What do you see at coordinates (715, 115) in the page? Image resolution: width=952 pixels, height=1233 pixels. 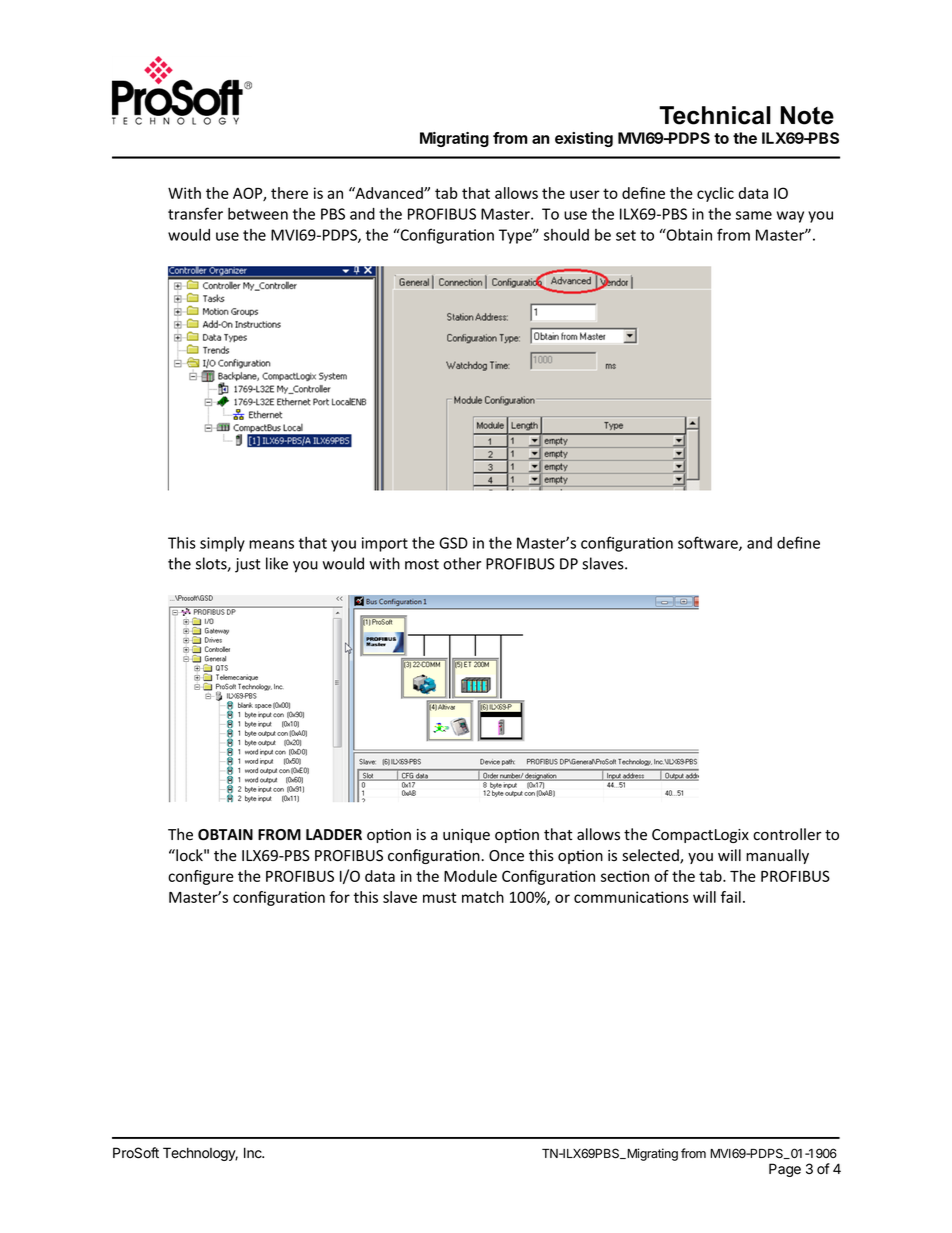 I see `Technical` at bounding box center [715, 115].
